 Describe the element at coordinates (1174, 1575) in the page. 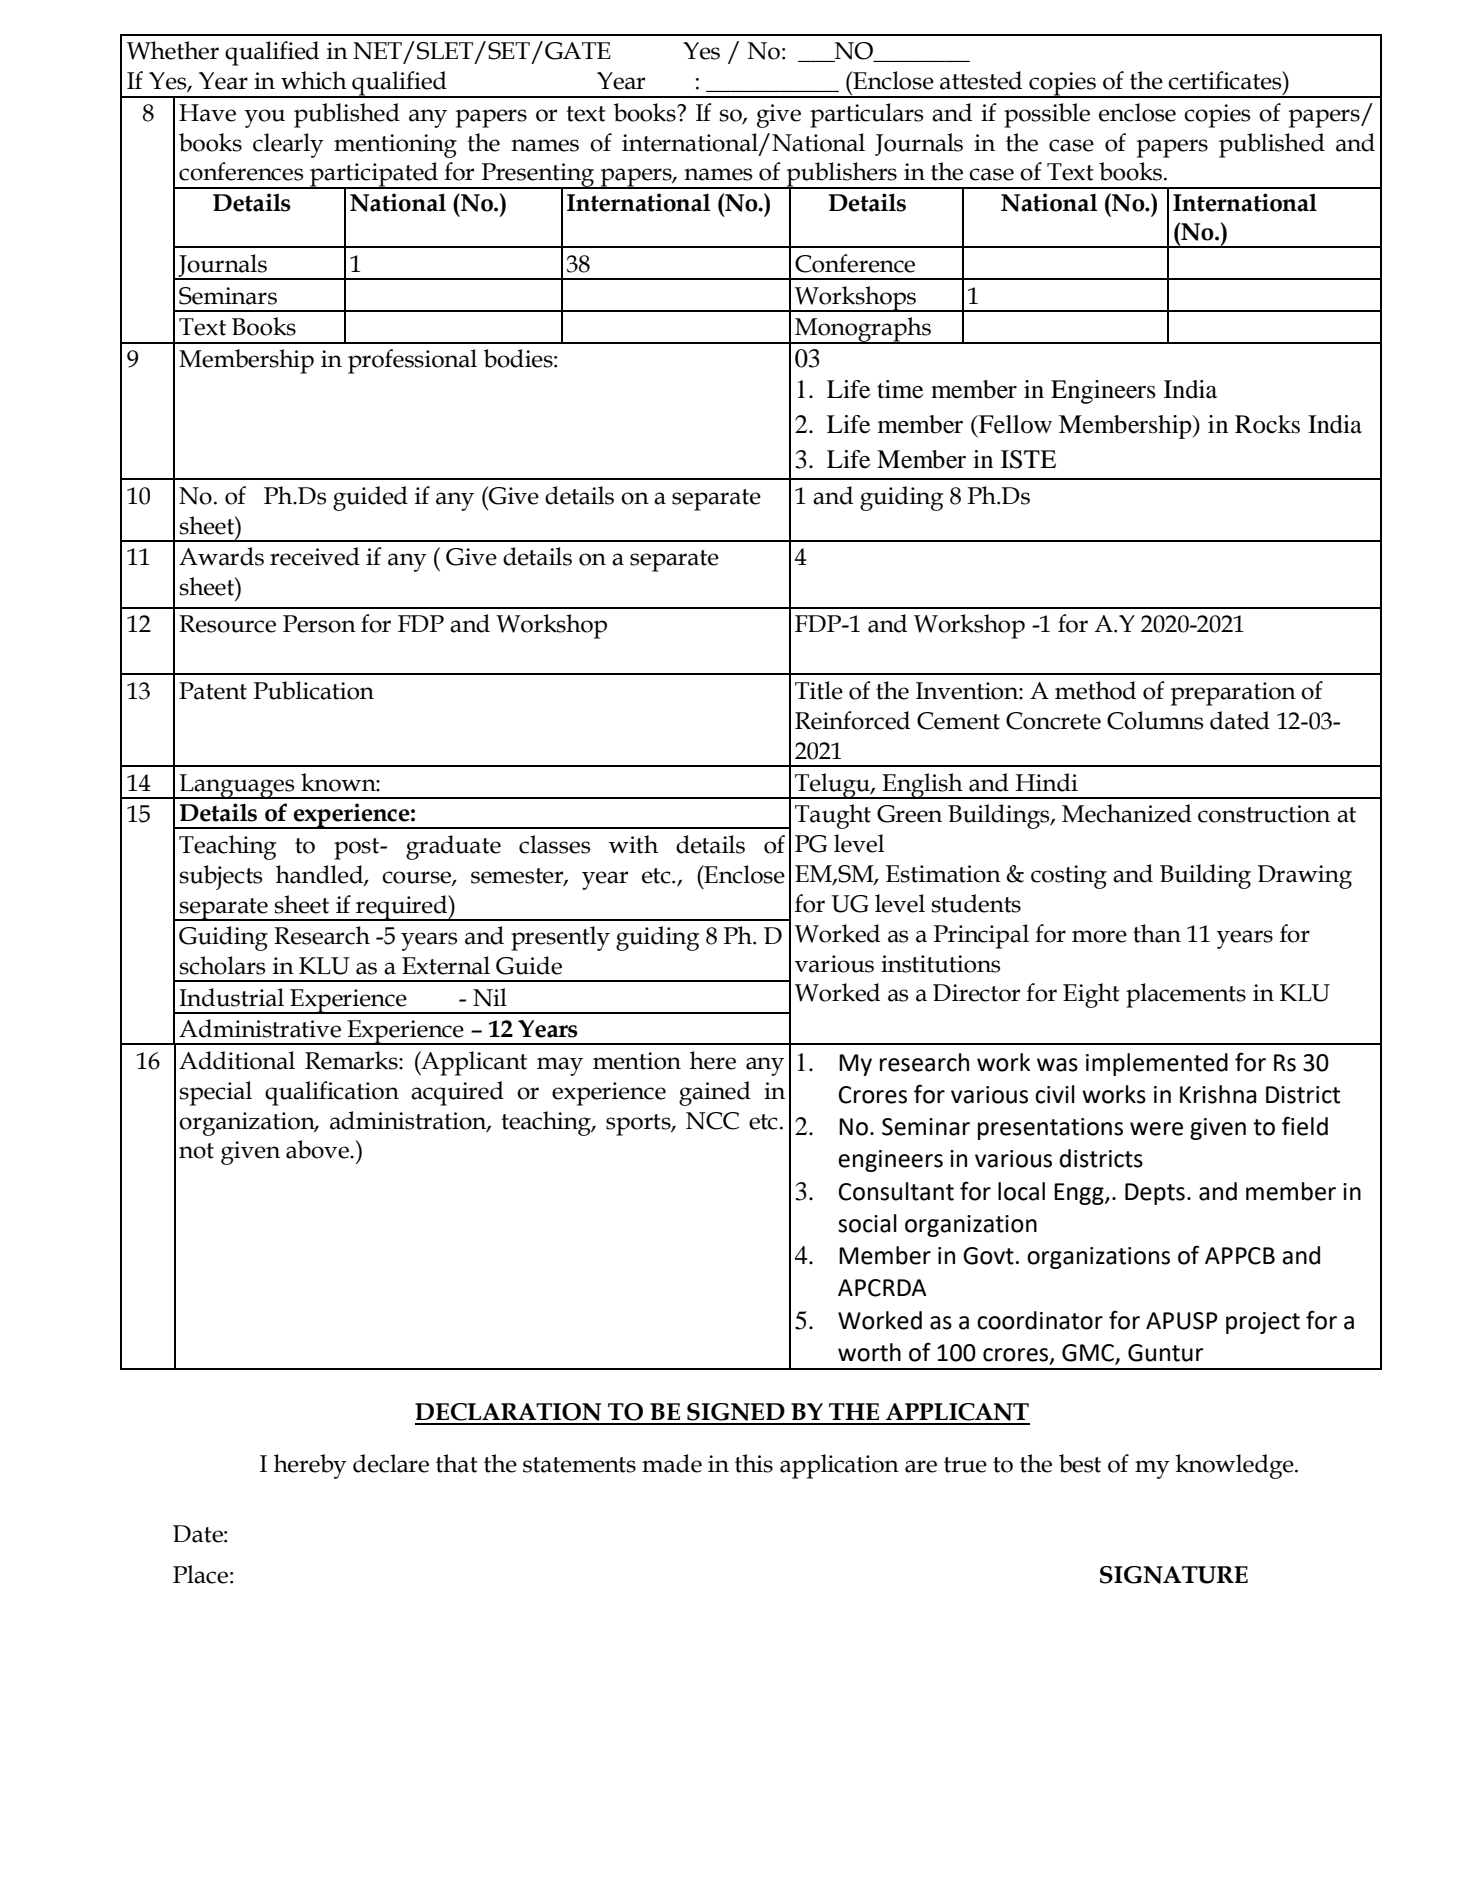

I see `SIGNATURE` at that location.
